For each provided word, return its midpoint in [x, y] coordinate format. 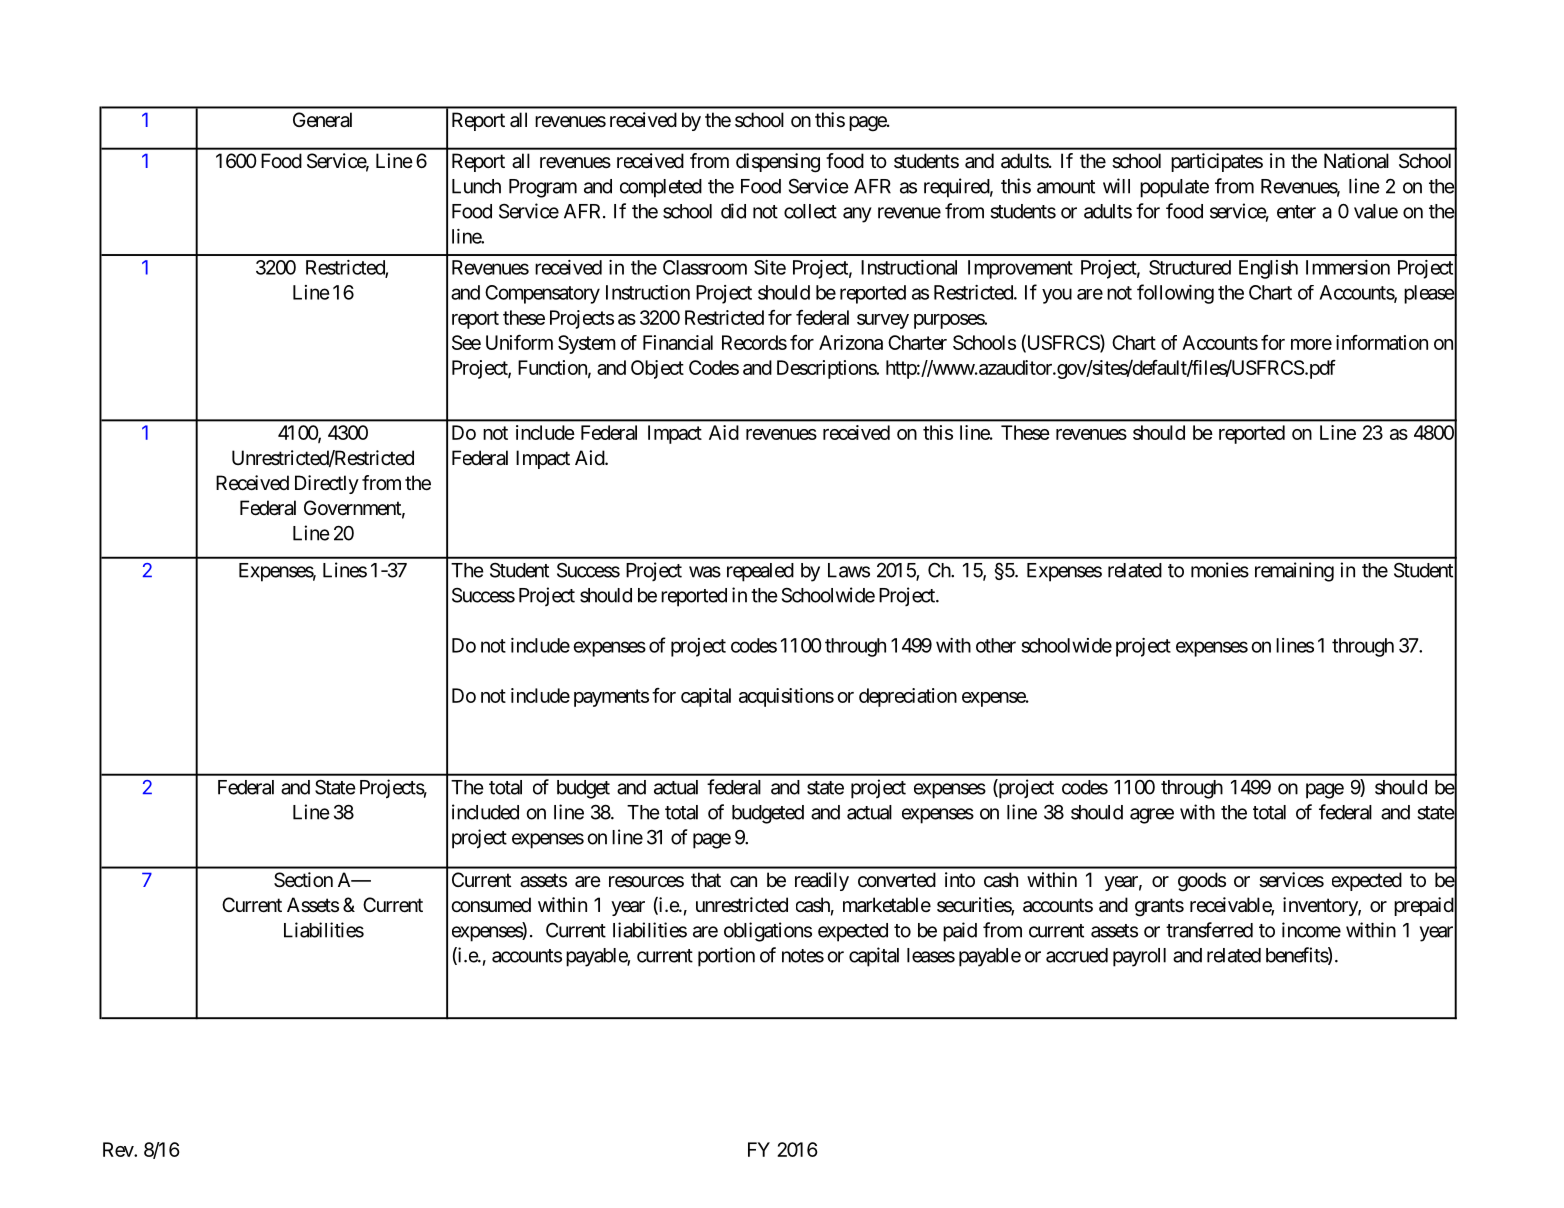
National [1356, 161]
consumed [491, 905]
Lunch [476, 186]
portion [726, 957]
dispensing [778, 163]
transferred [1209, 930]
